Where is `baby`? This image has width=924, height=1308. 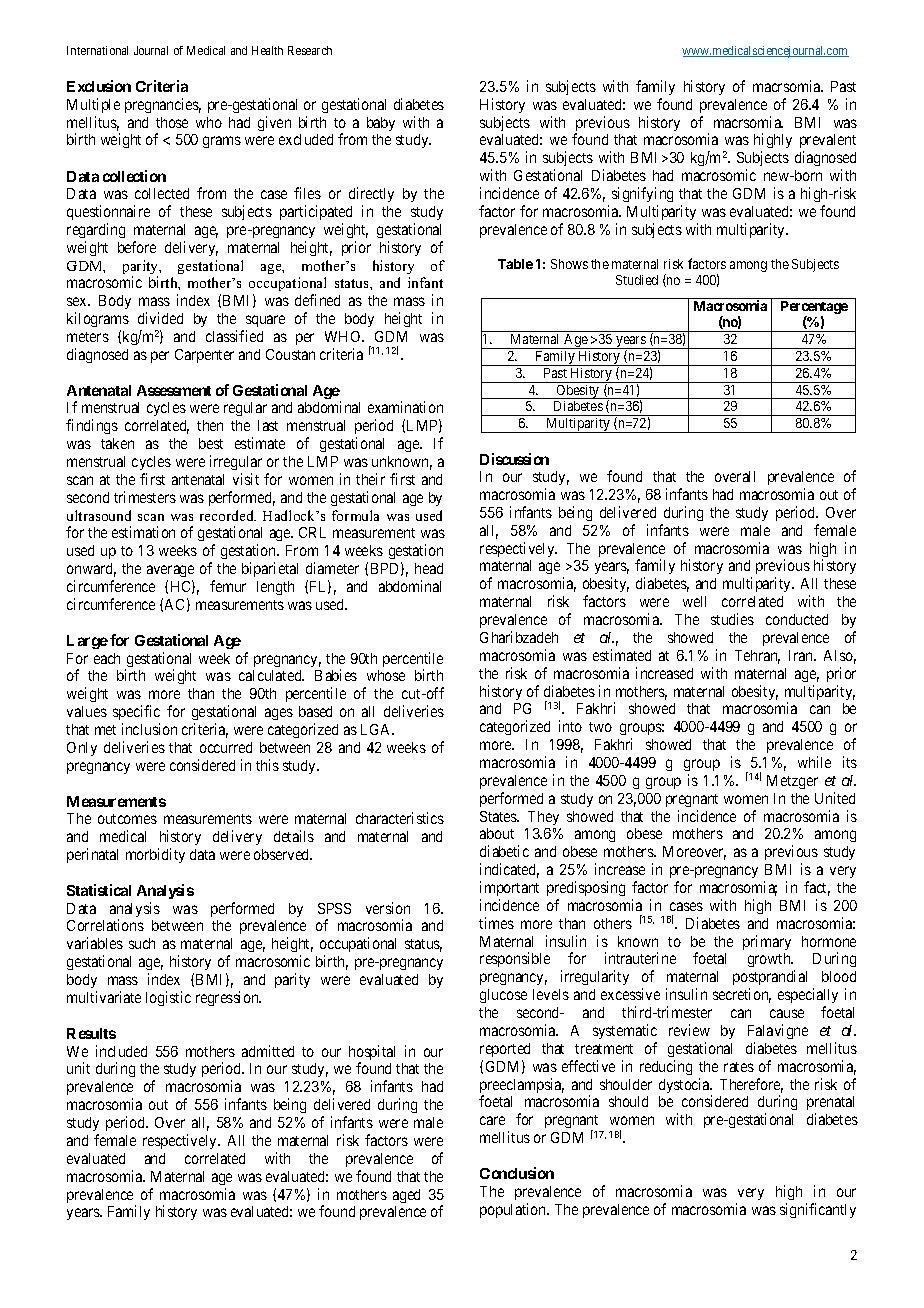 baby is located at coordinates (381, 124).
